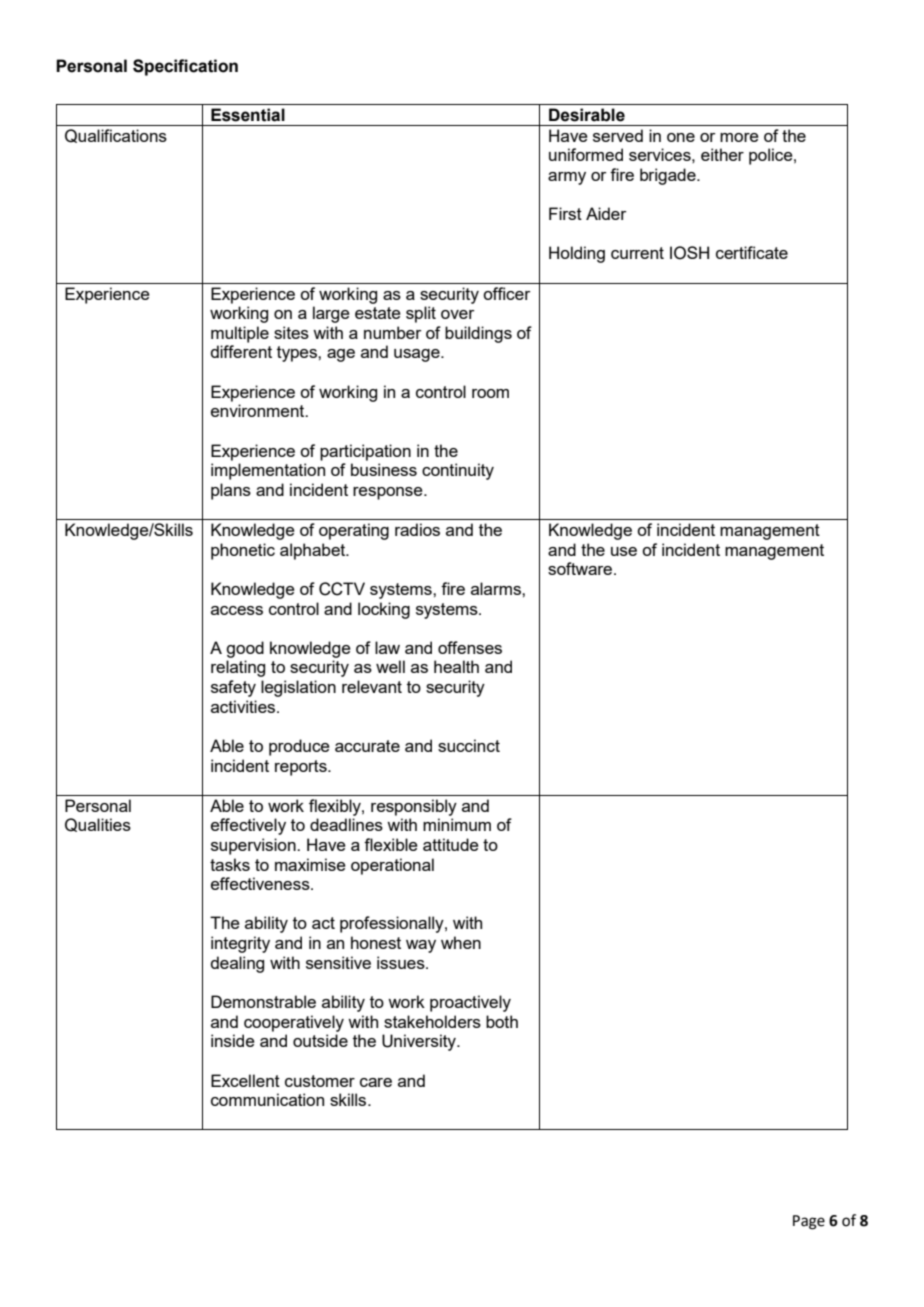  I want to click on relating, so click(238, 668).
